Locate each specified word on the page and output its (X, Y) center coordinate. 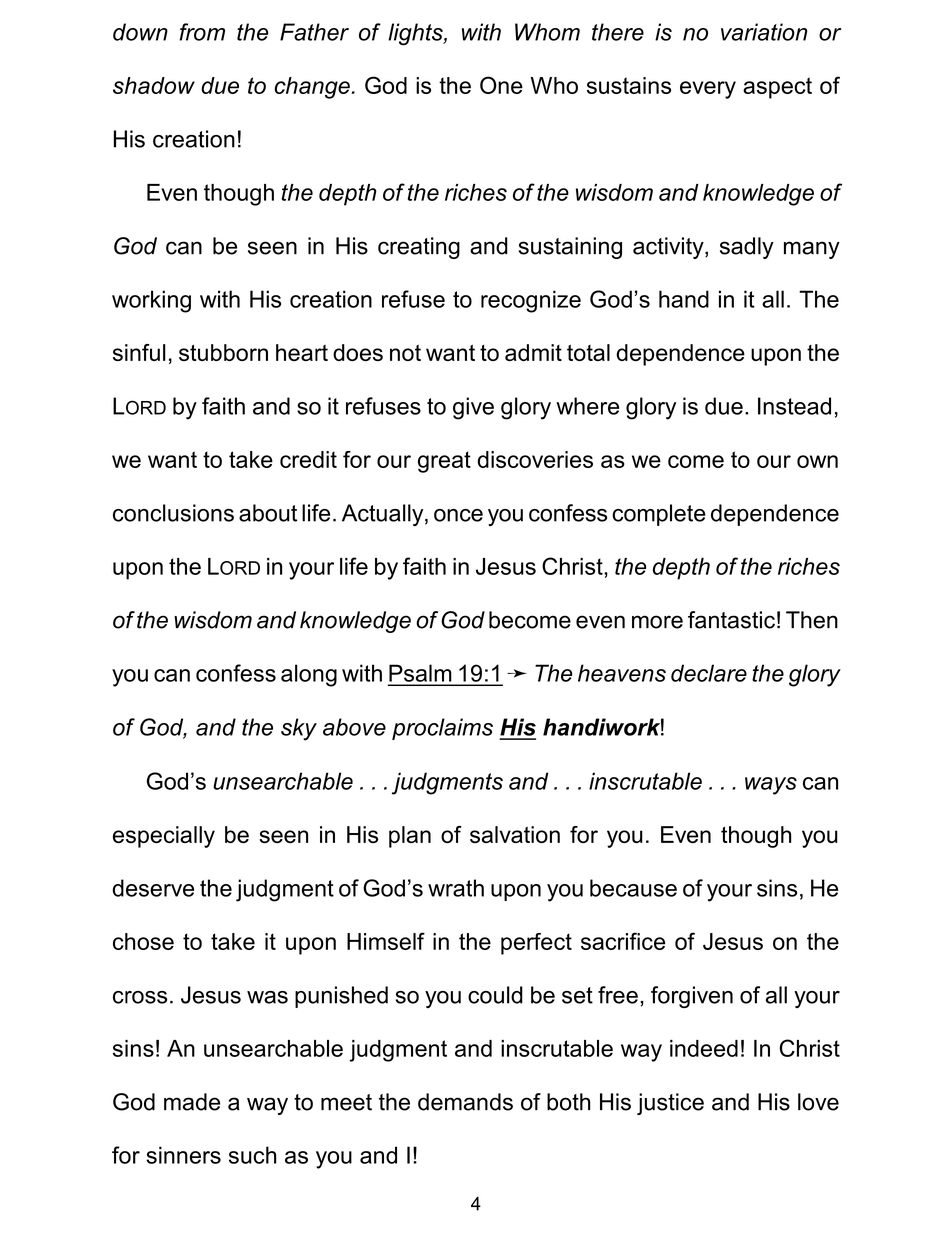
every (708, 90)
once (458, 515)
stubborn (223, 352)
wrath (456, 888)
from (202, 32)
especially (164, 837)
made (192, 1102)
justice (670, 1104)
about (268, 513)
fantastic (731, 620)
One (501, 85)
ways (771, 786)
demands (465, 1102)
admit (533, 352)
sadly (747, 248)
